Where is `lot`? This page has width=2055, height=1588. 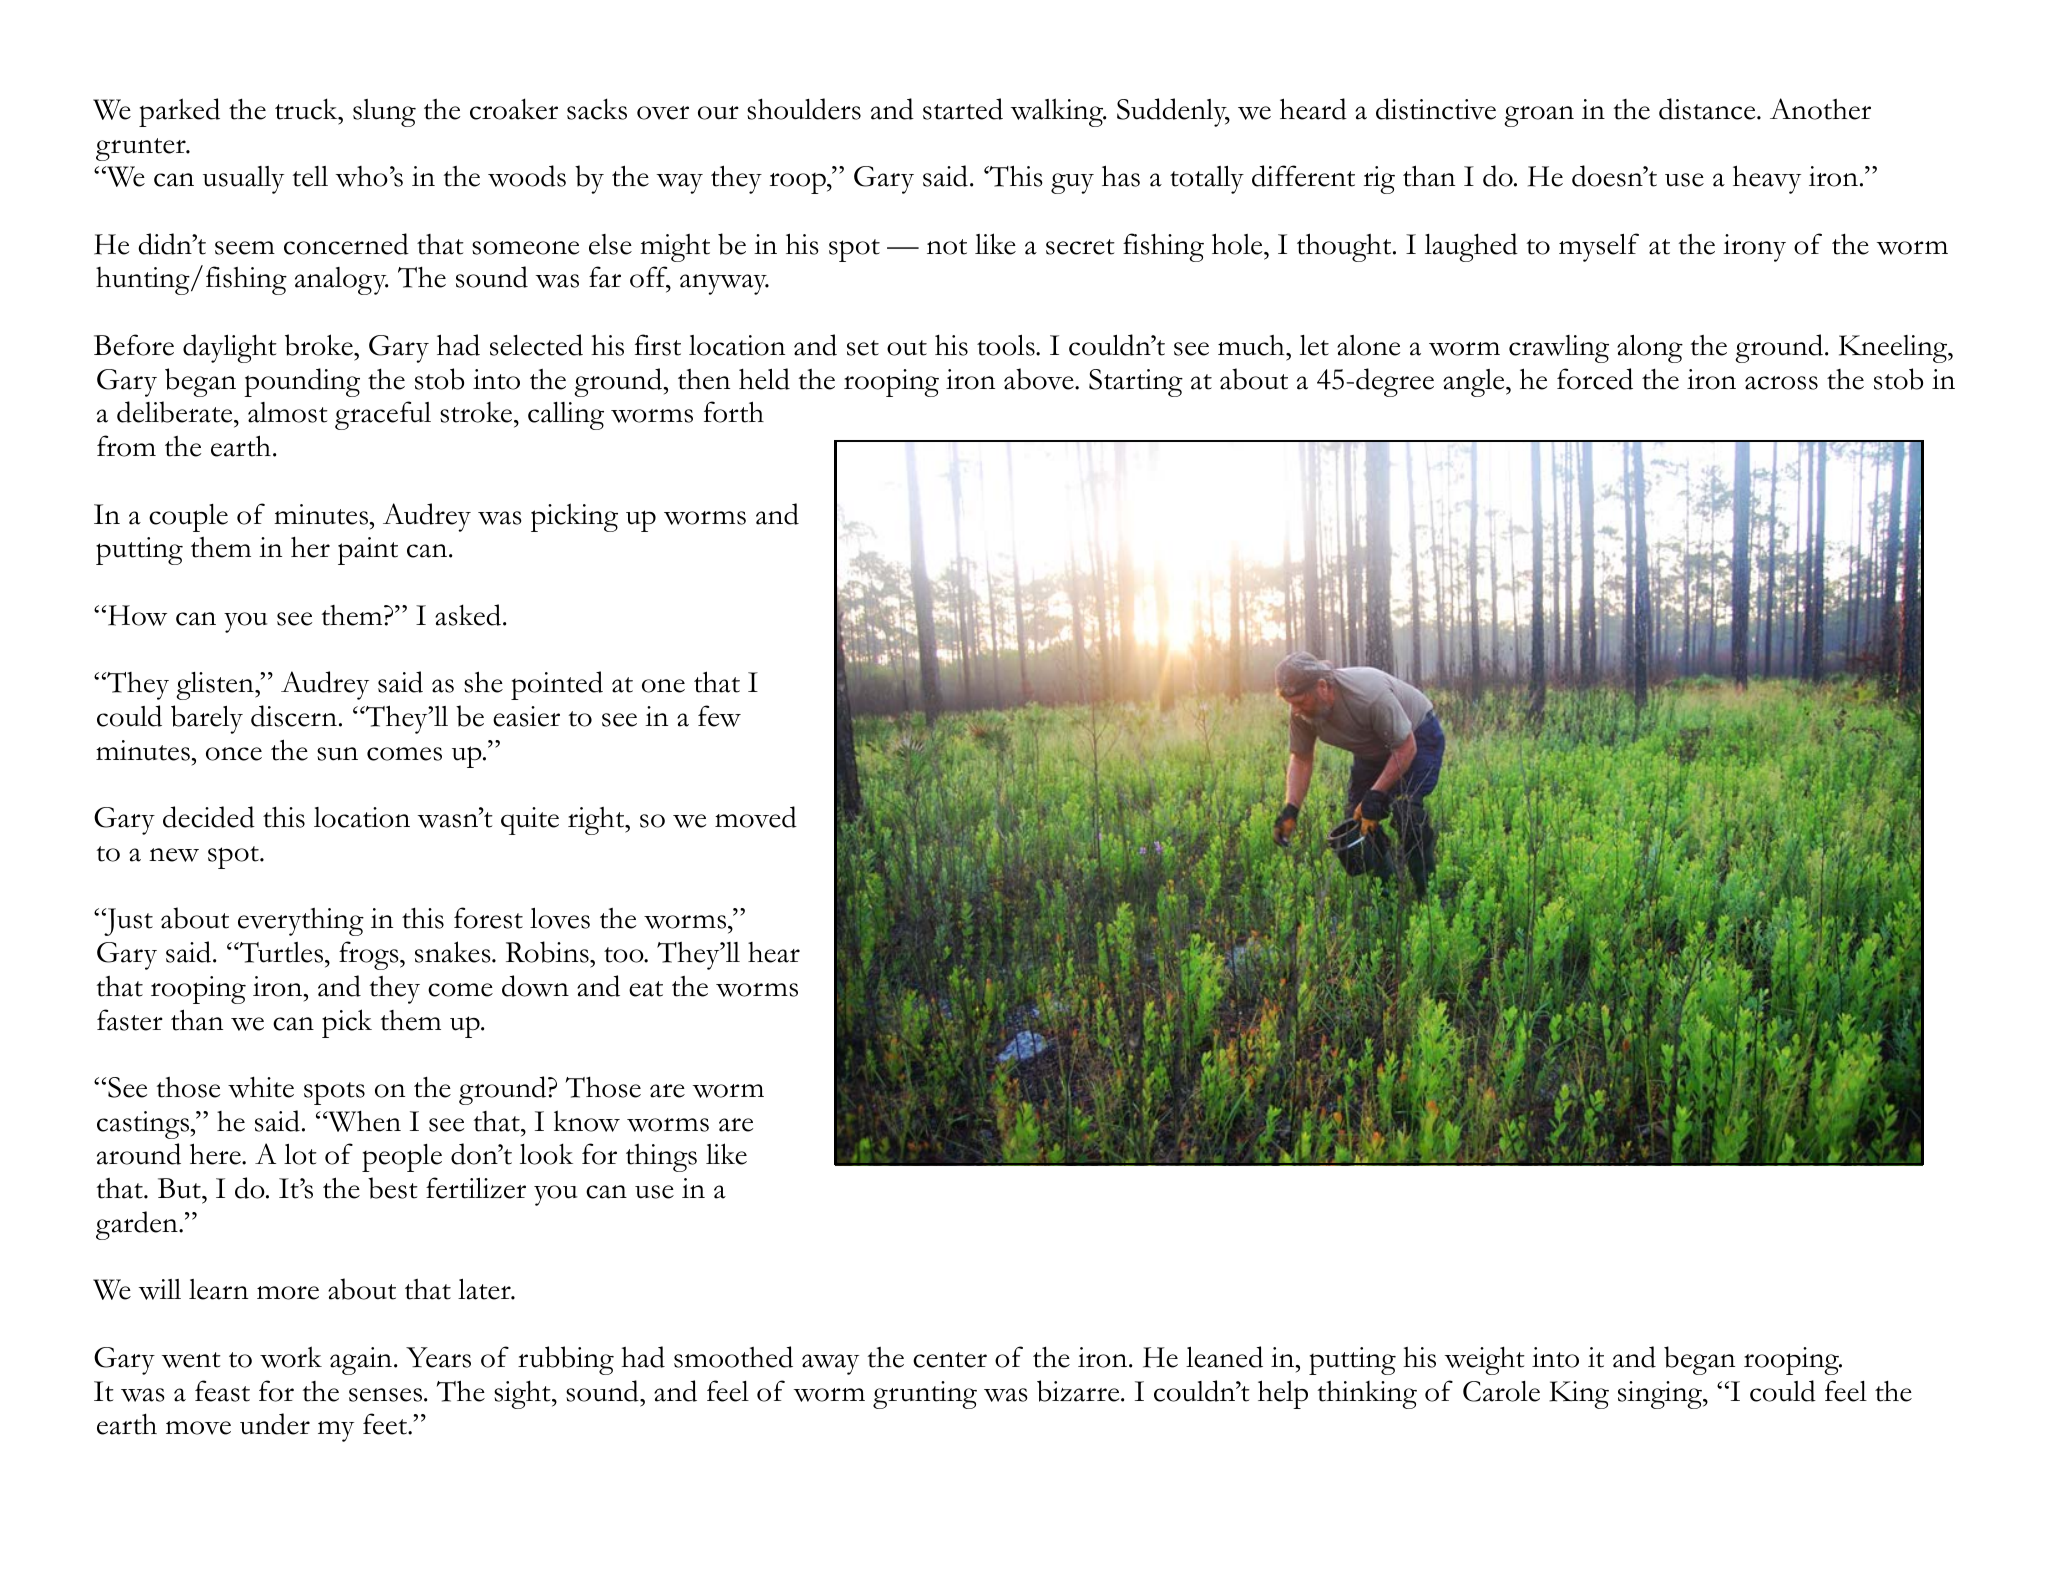 lot is located at coordinates (300, 1154).
